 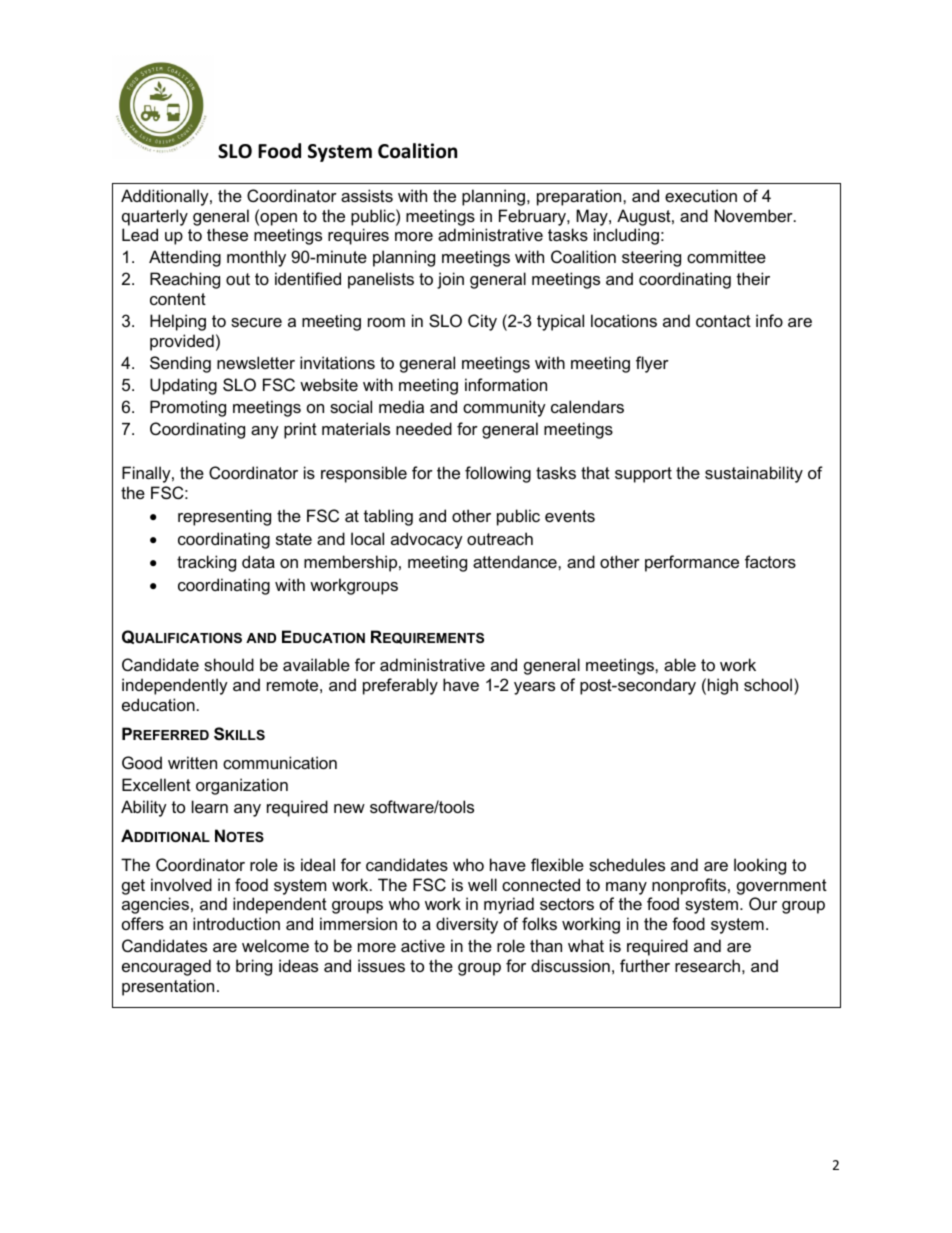 I want to click on preferably, so click(x=400, y=686).
